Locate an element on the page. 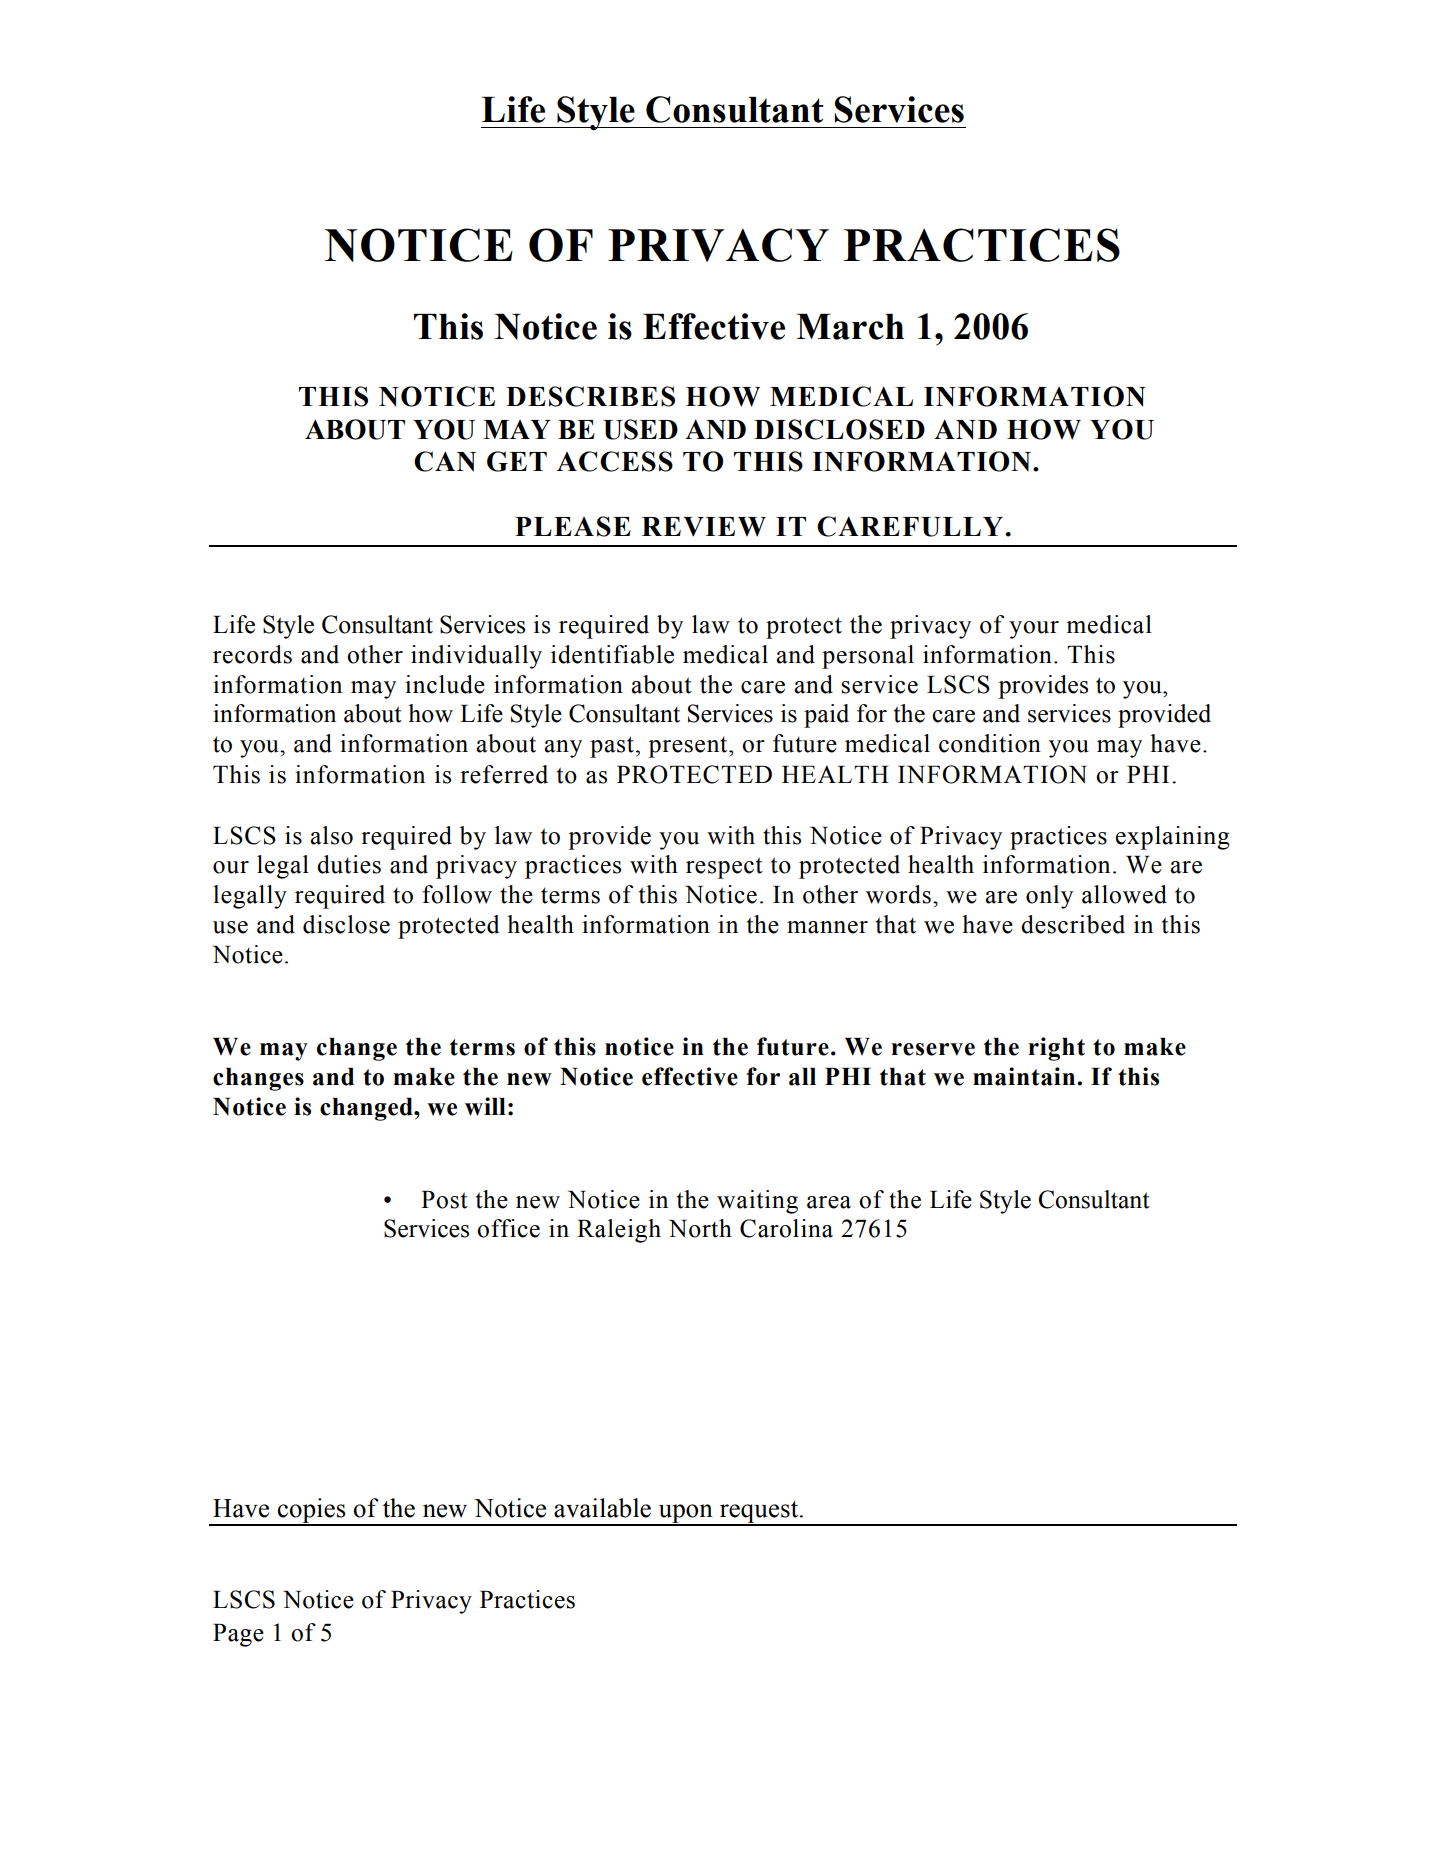 This image has height=1872, width=1446. CAN is located at coordinates (445, 461).
